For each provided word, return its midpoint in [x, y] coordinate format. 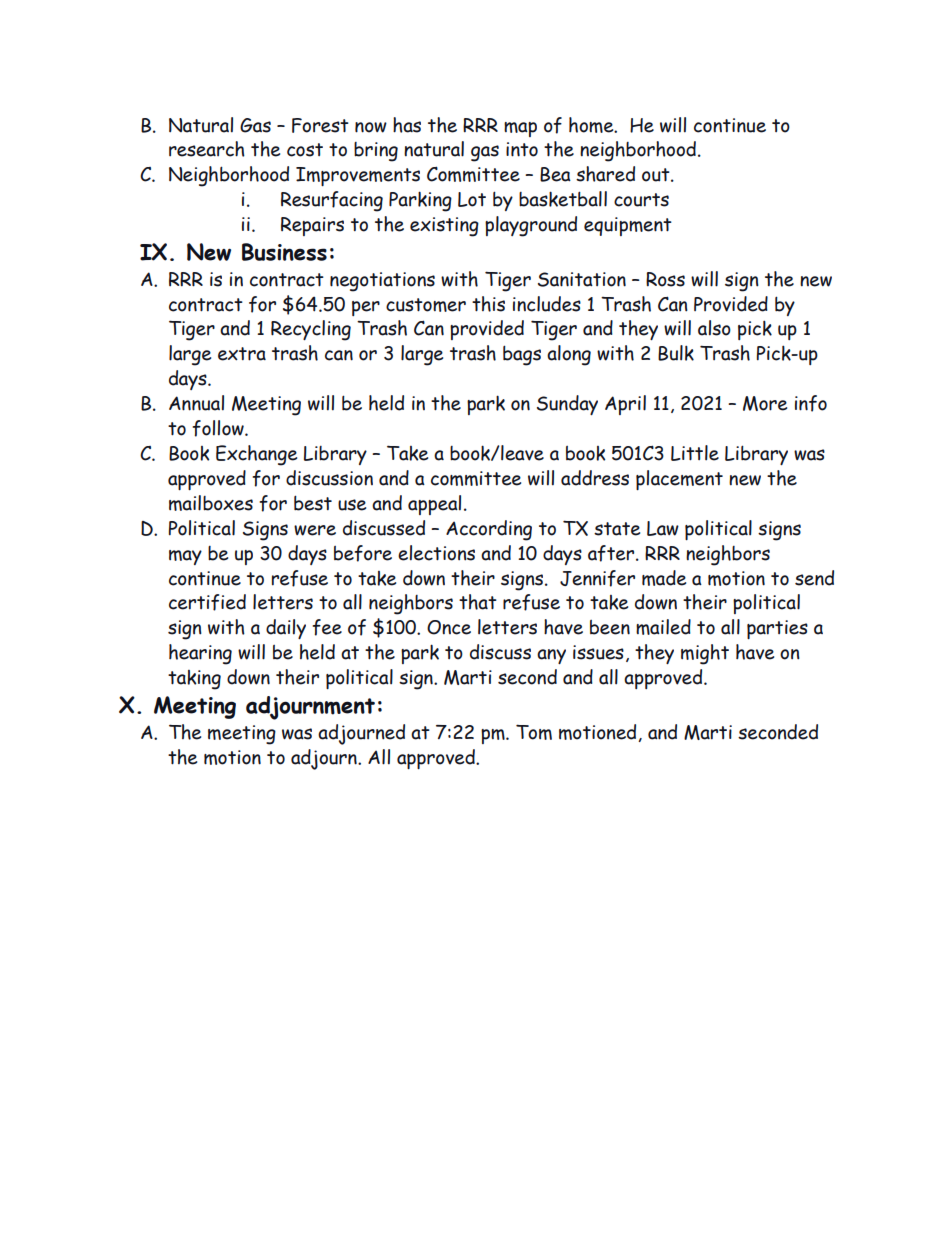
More [765, 403]
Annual [196, 403]
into [522, 149]
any [551, 656]
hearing [200, 654]
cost [305, 150]
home [592, 125]
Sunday [567, 405]
